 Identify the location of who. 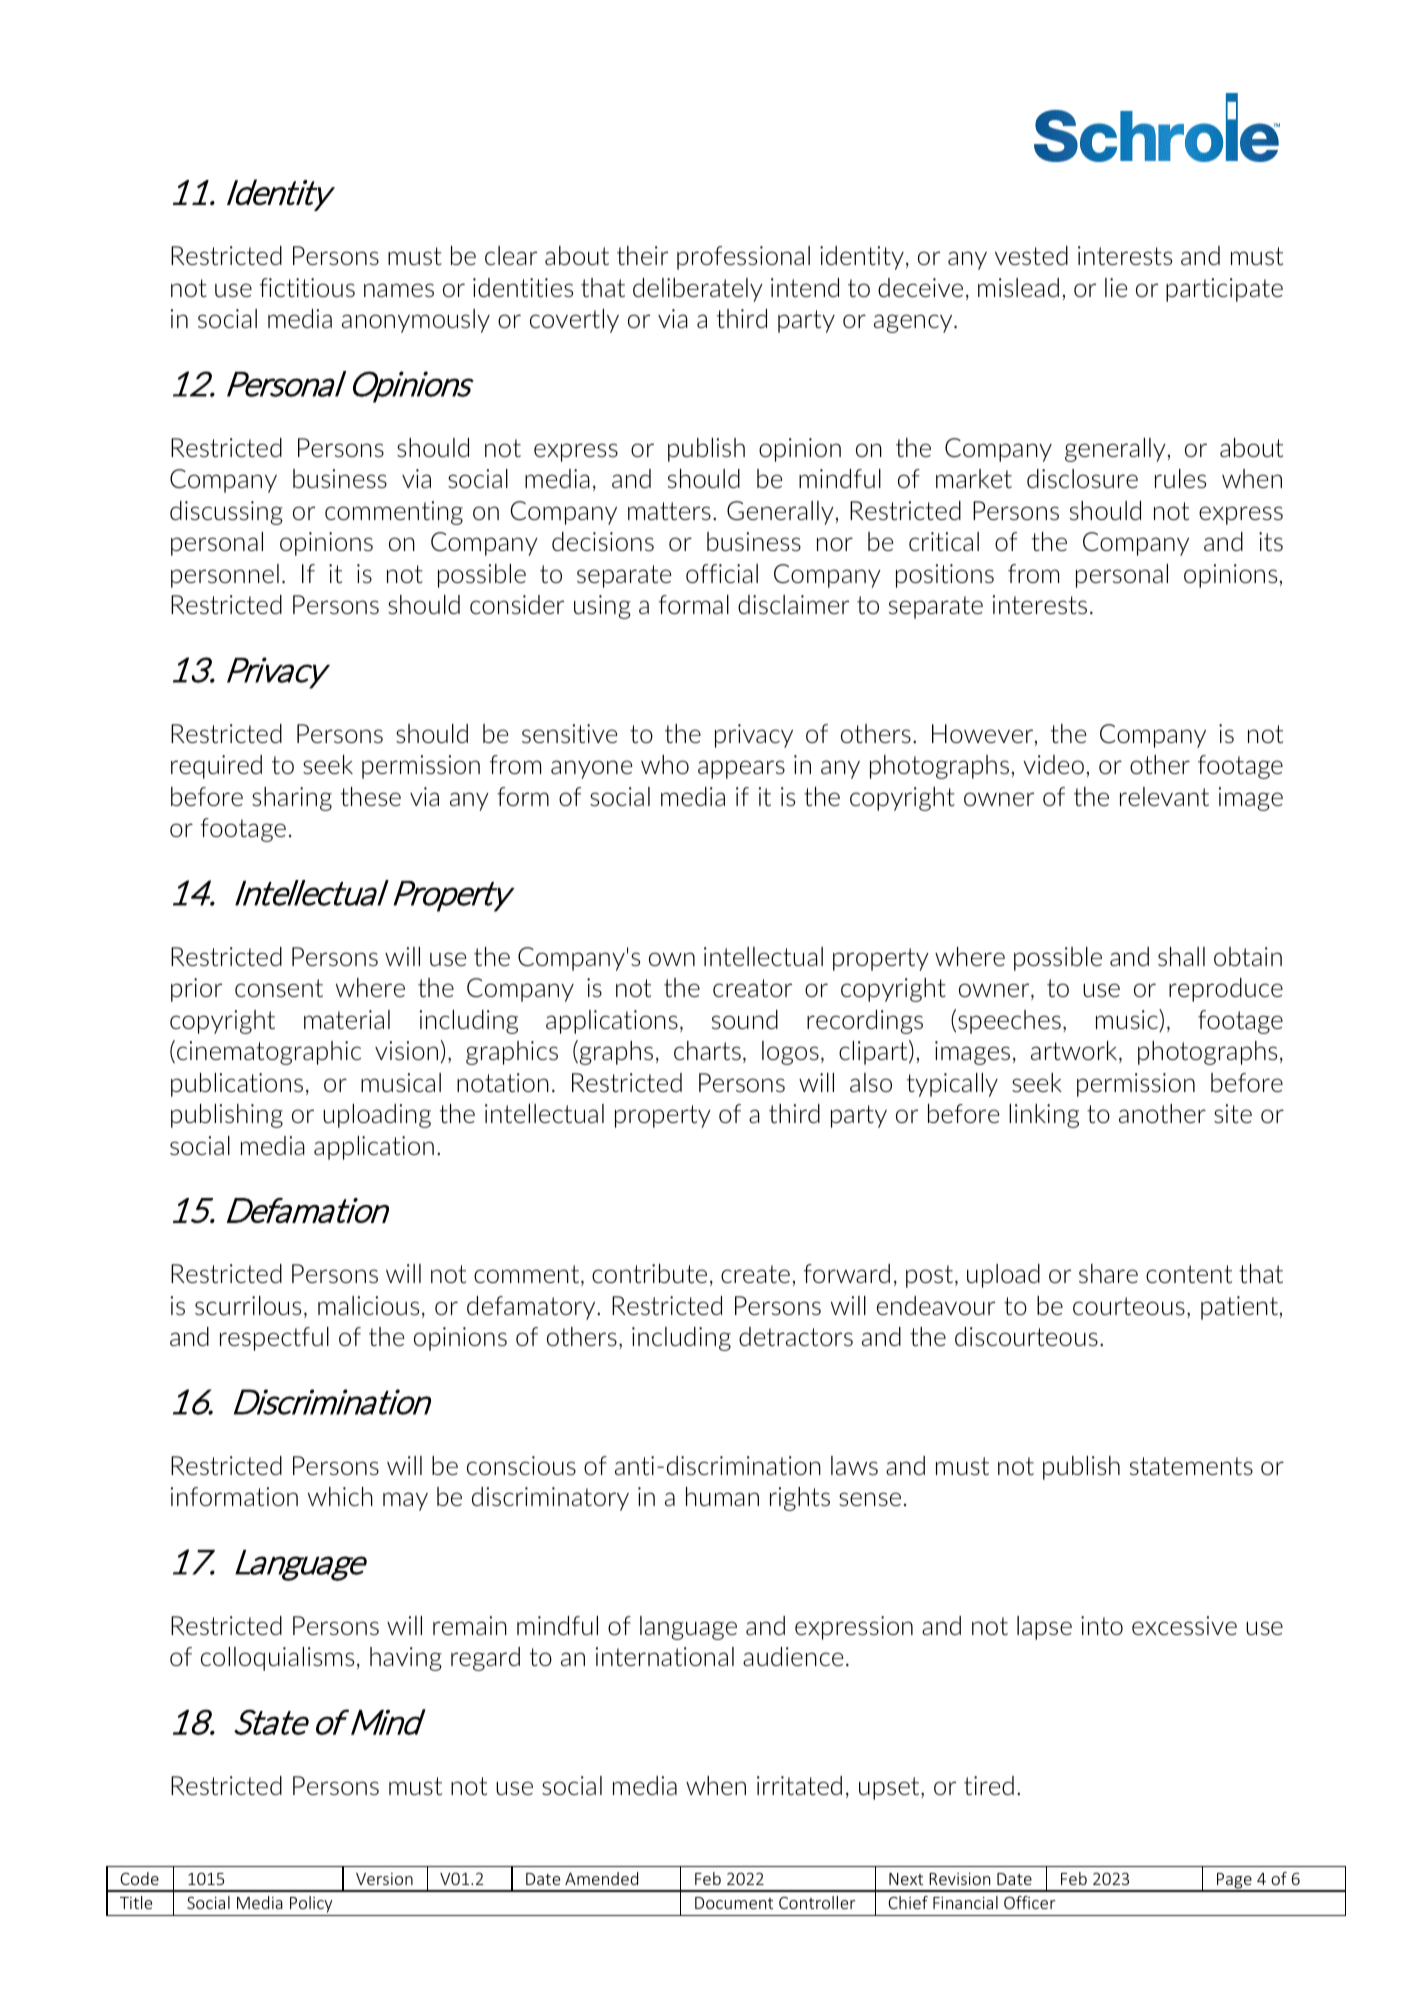
(665, 764).
